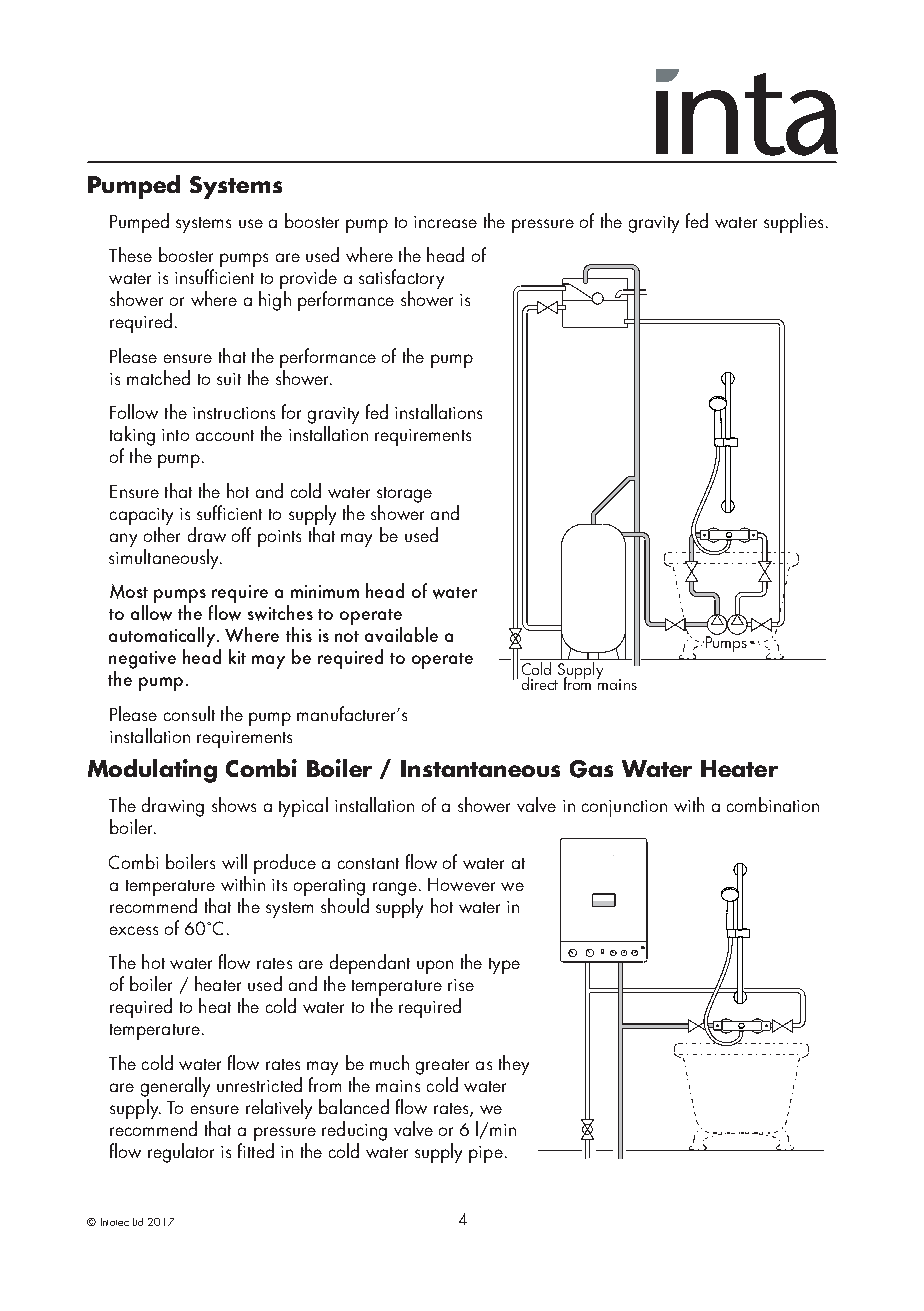  I want to click on regulator, so click(181, 1153).
